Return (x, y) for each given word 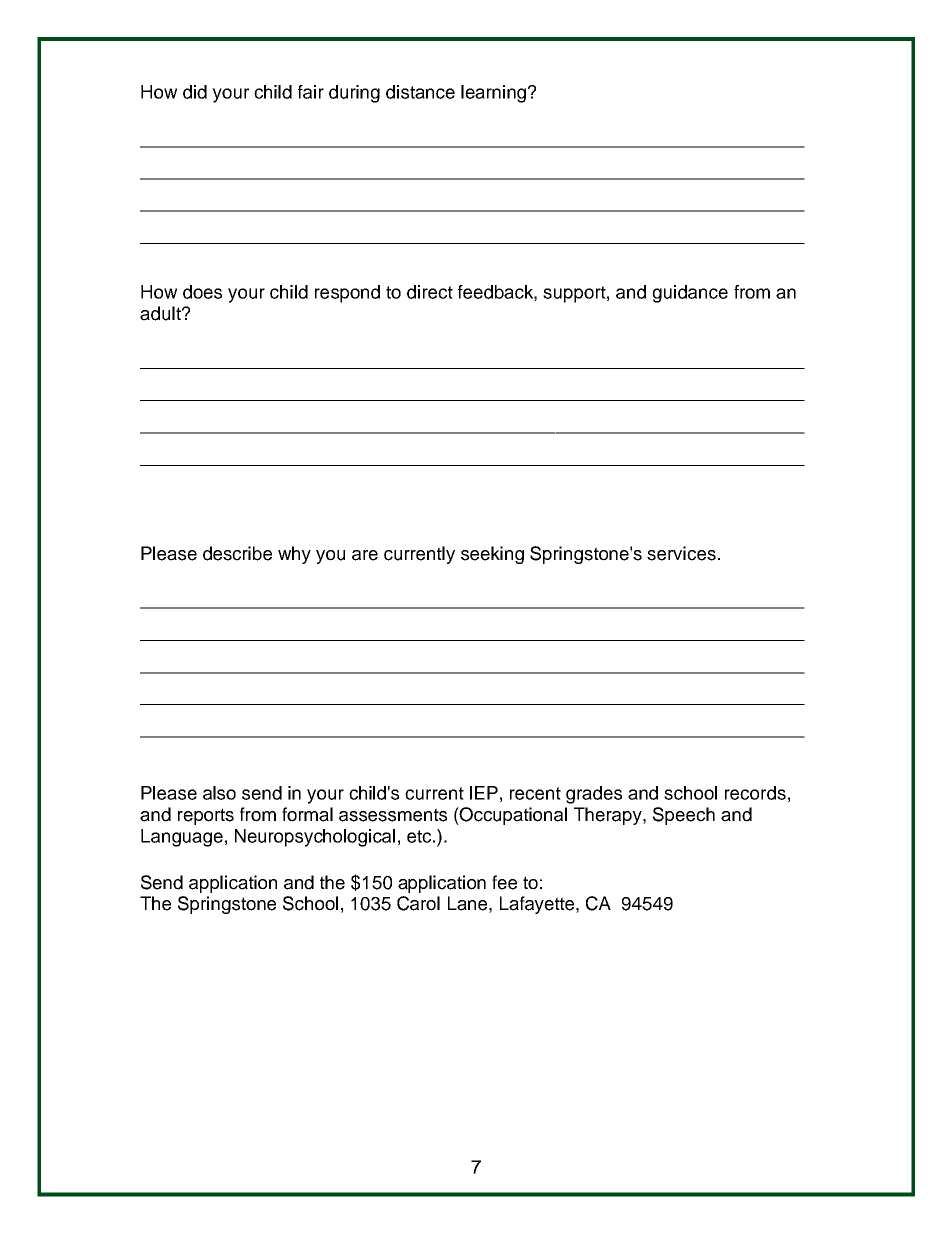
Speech (684, 816)
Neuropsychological (315, 838)
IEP (484, 793)
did (195, 92)
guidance (690, 294)
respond (347, 294)
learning (493, 94)
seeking (492, 555)
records (755, 793)
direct (430, 292)
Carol (418, 903)
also (219, 793)
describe (237, 553)
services (681, 553)
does (202, 292)
